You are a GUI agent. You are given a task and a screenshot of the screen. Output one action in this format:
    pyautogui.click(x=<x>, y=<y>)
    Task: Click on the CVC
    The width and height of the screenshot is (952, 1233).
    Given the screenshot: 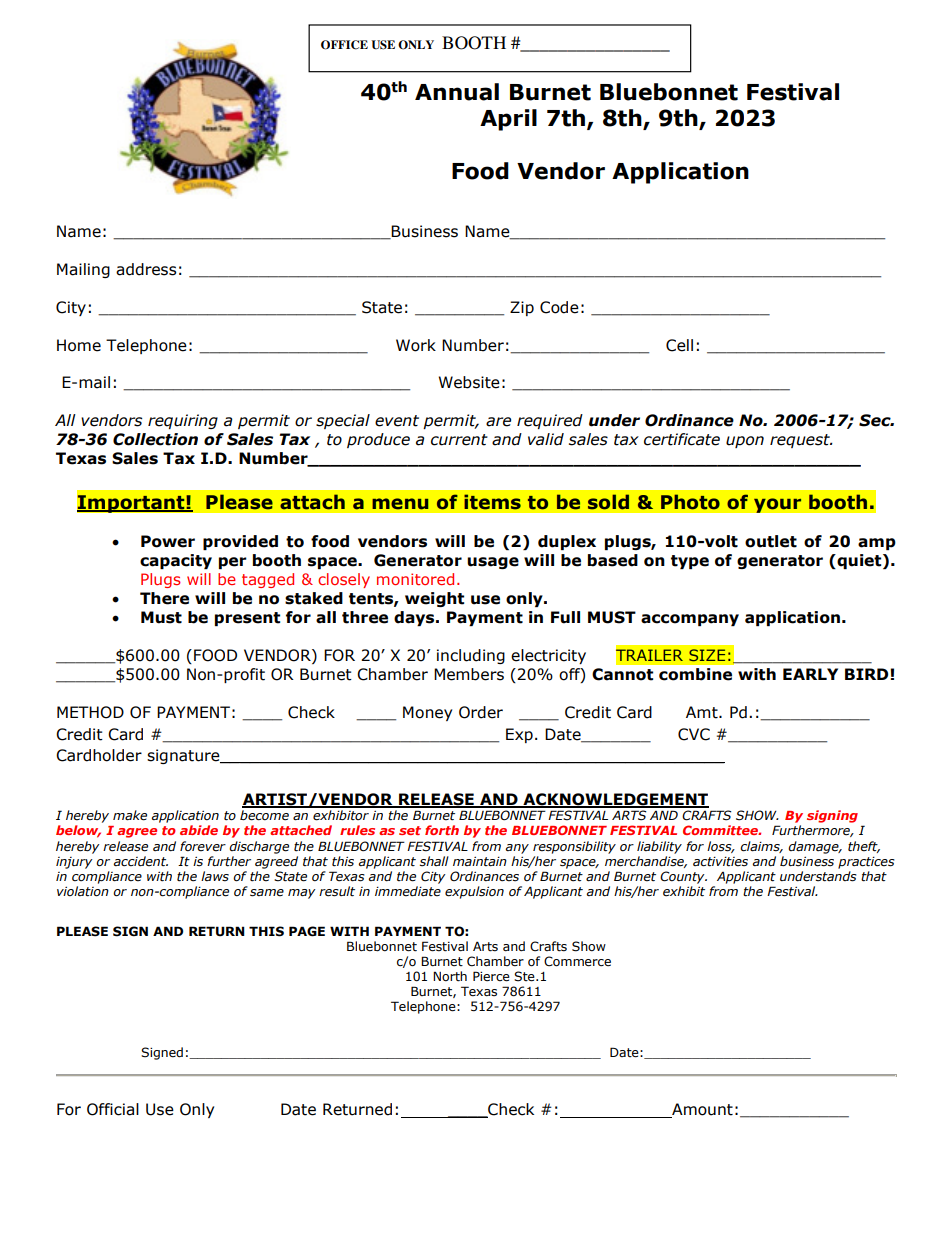 What is the action you would take?
    pyautogui.click(x=694, y=734)
